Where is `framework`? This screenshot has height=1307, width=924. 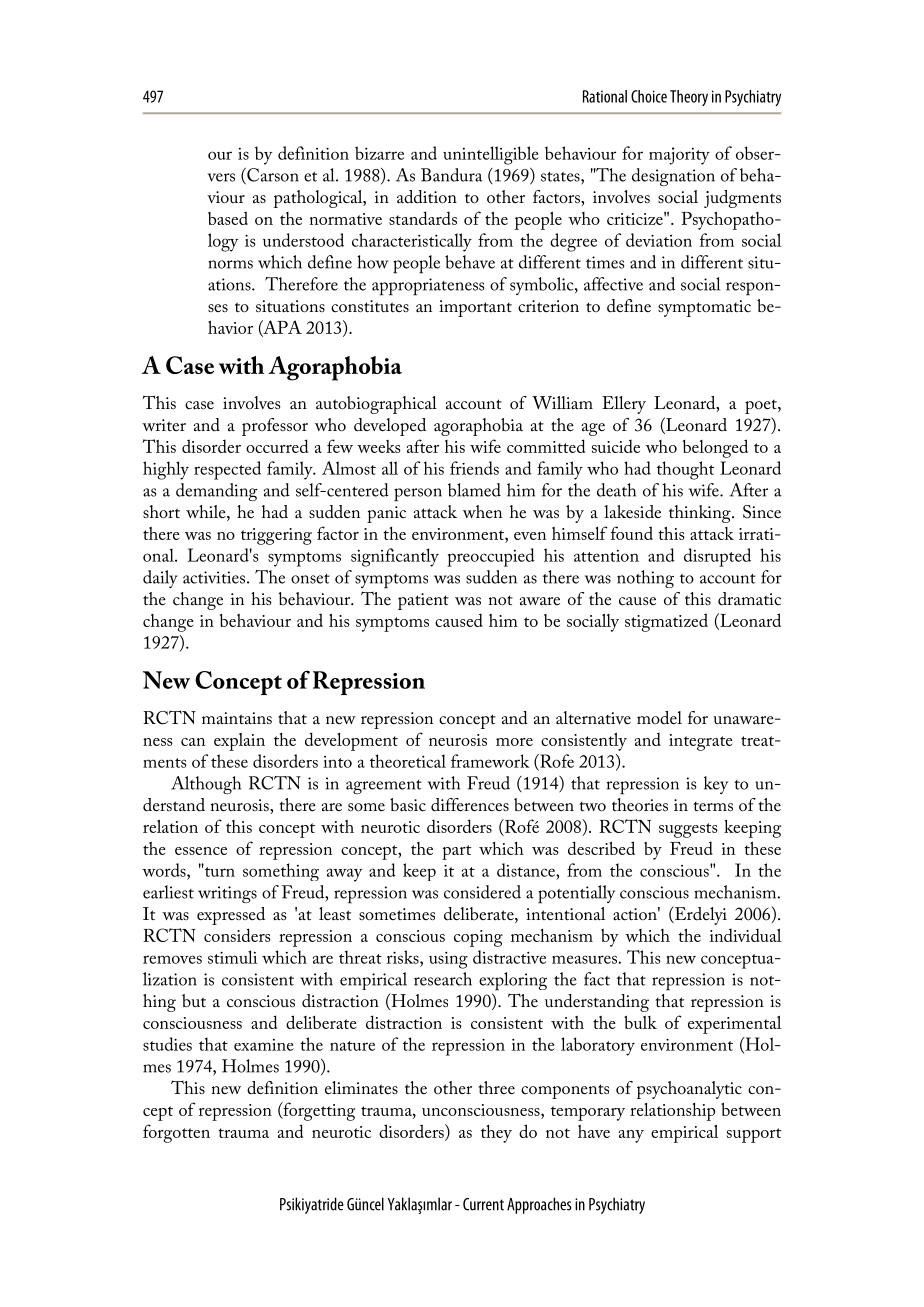
framework is located at coordinates (490, 761).
